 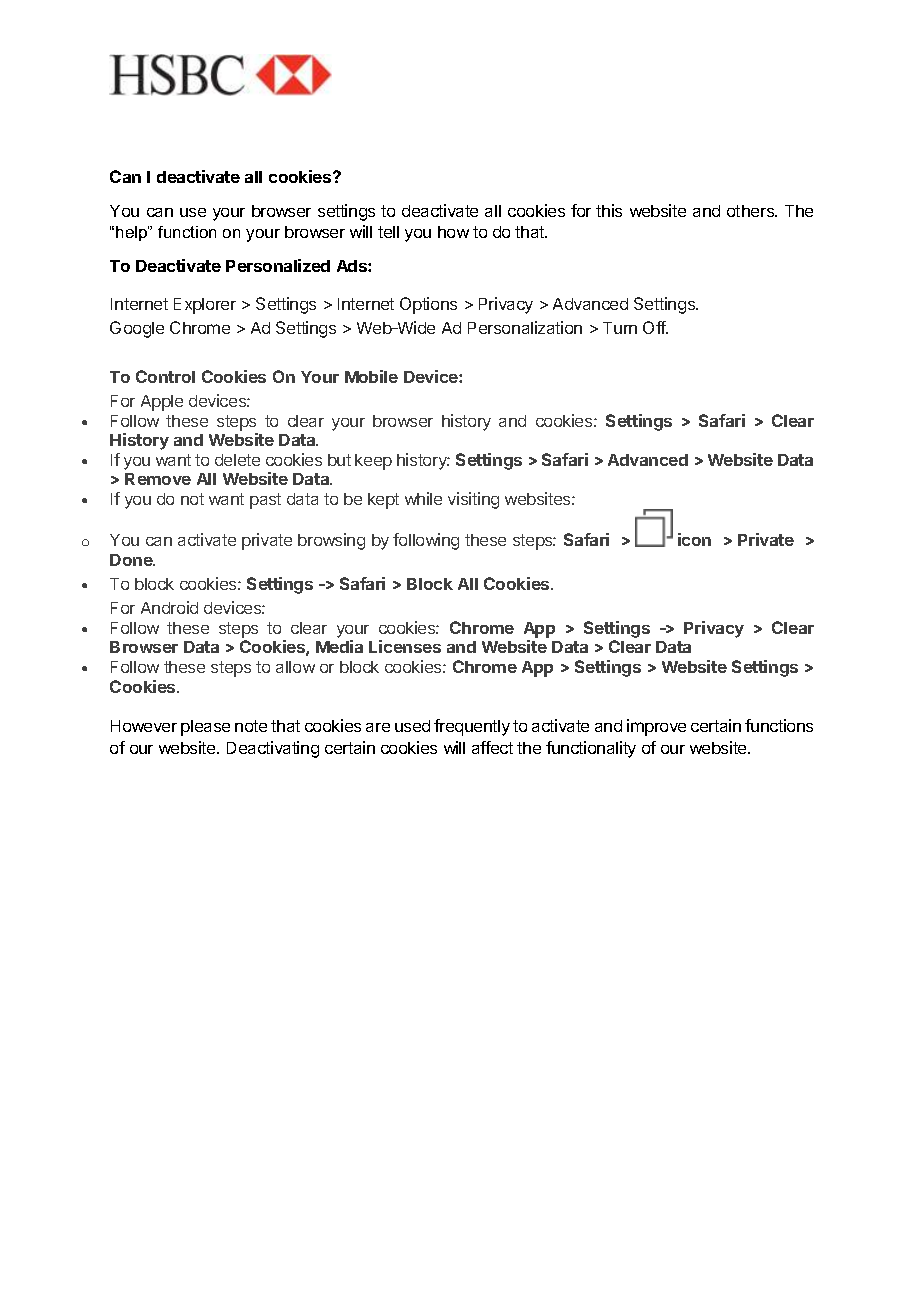 I want to click on Remove, so click(x=158, y=479).
